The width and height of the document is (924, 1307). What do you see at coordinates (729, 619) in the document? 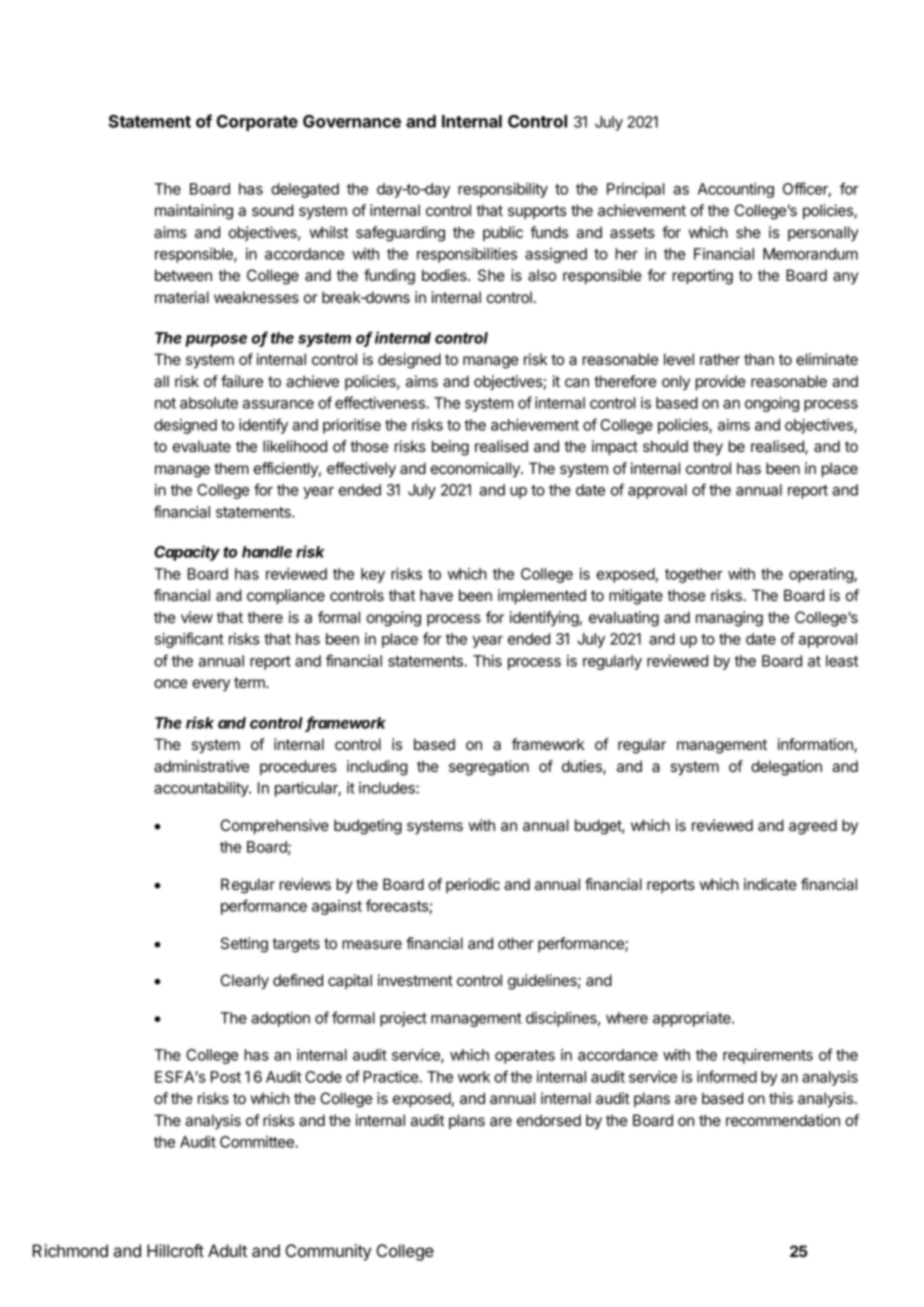
I see `managing` at bounding box center [729, 619].
